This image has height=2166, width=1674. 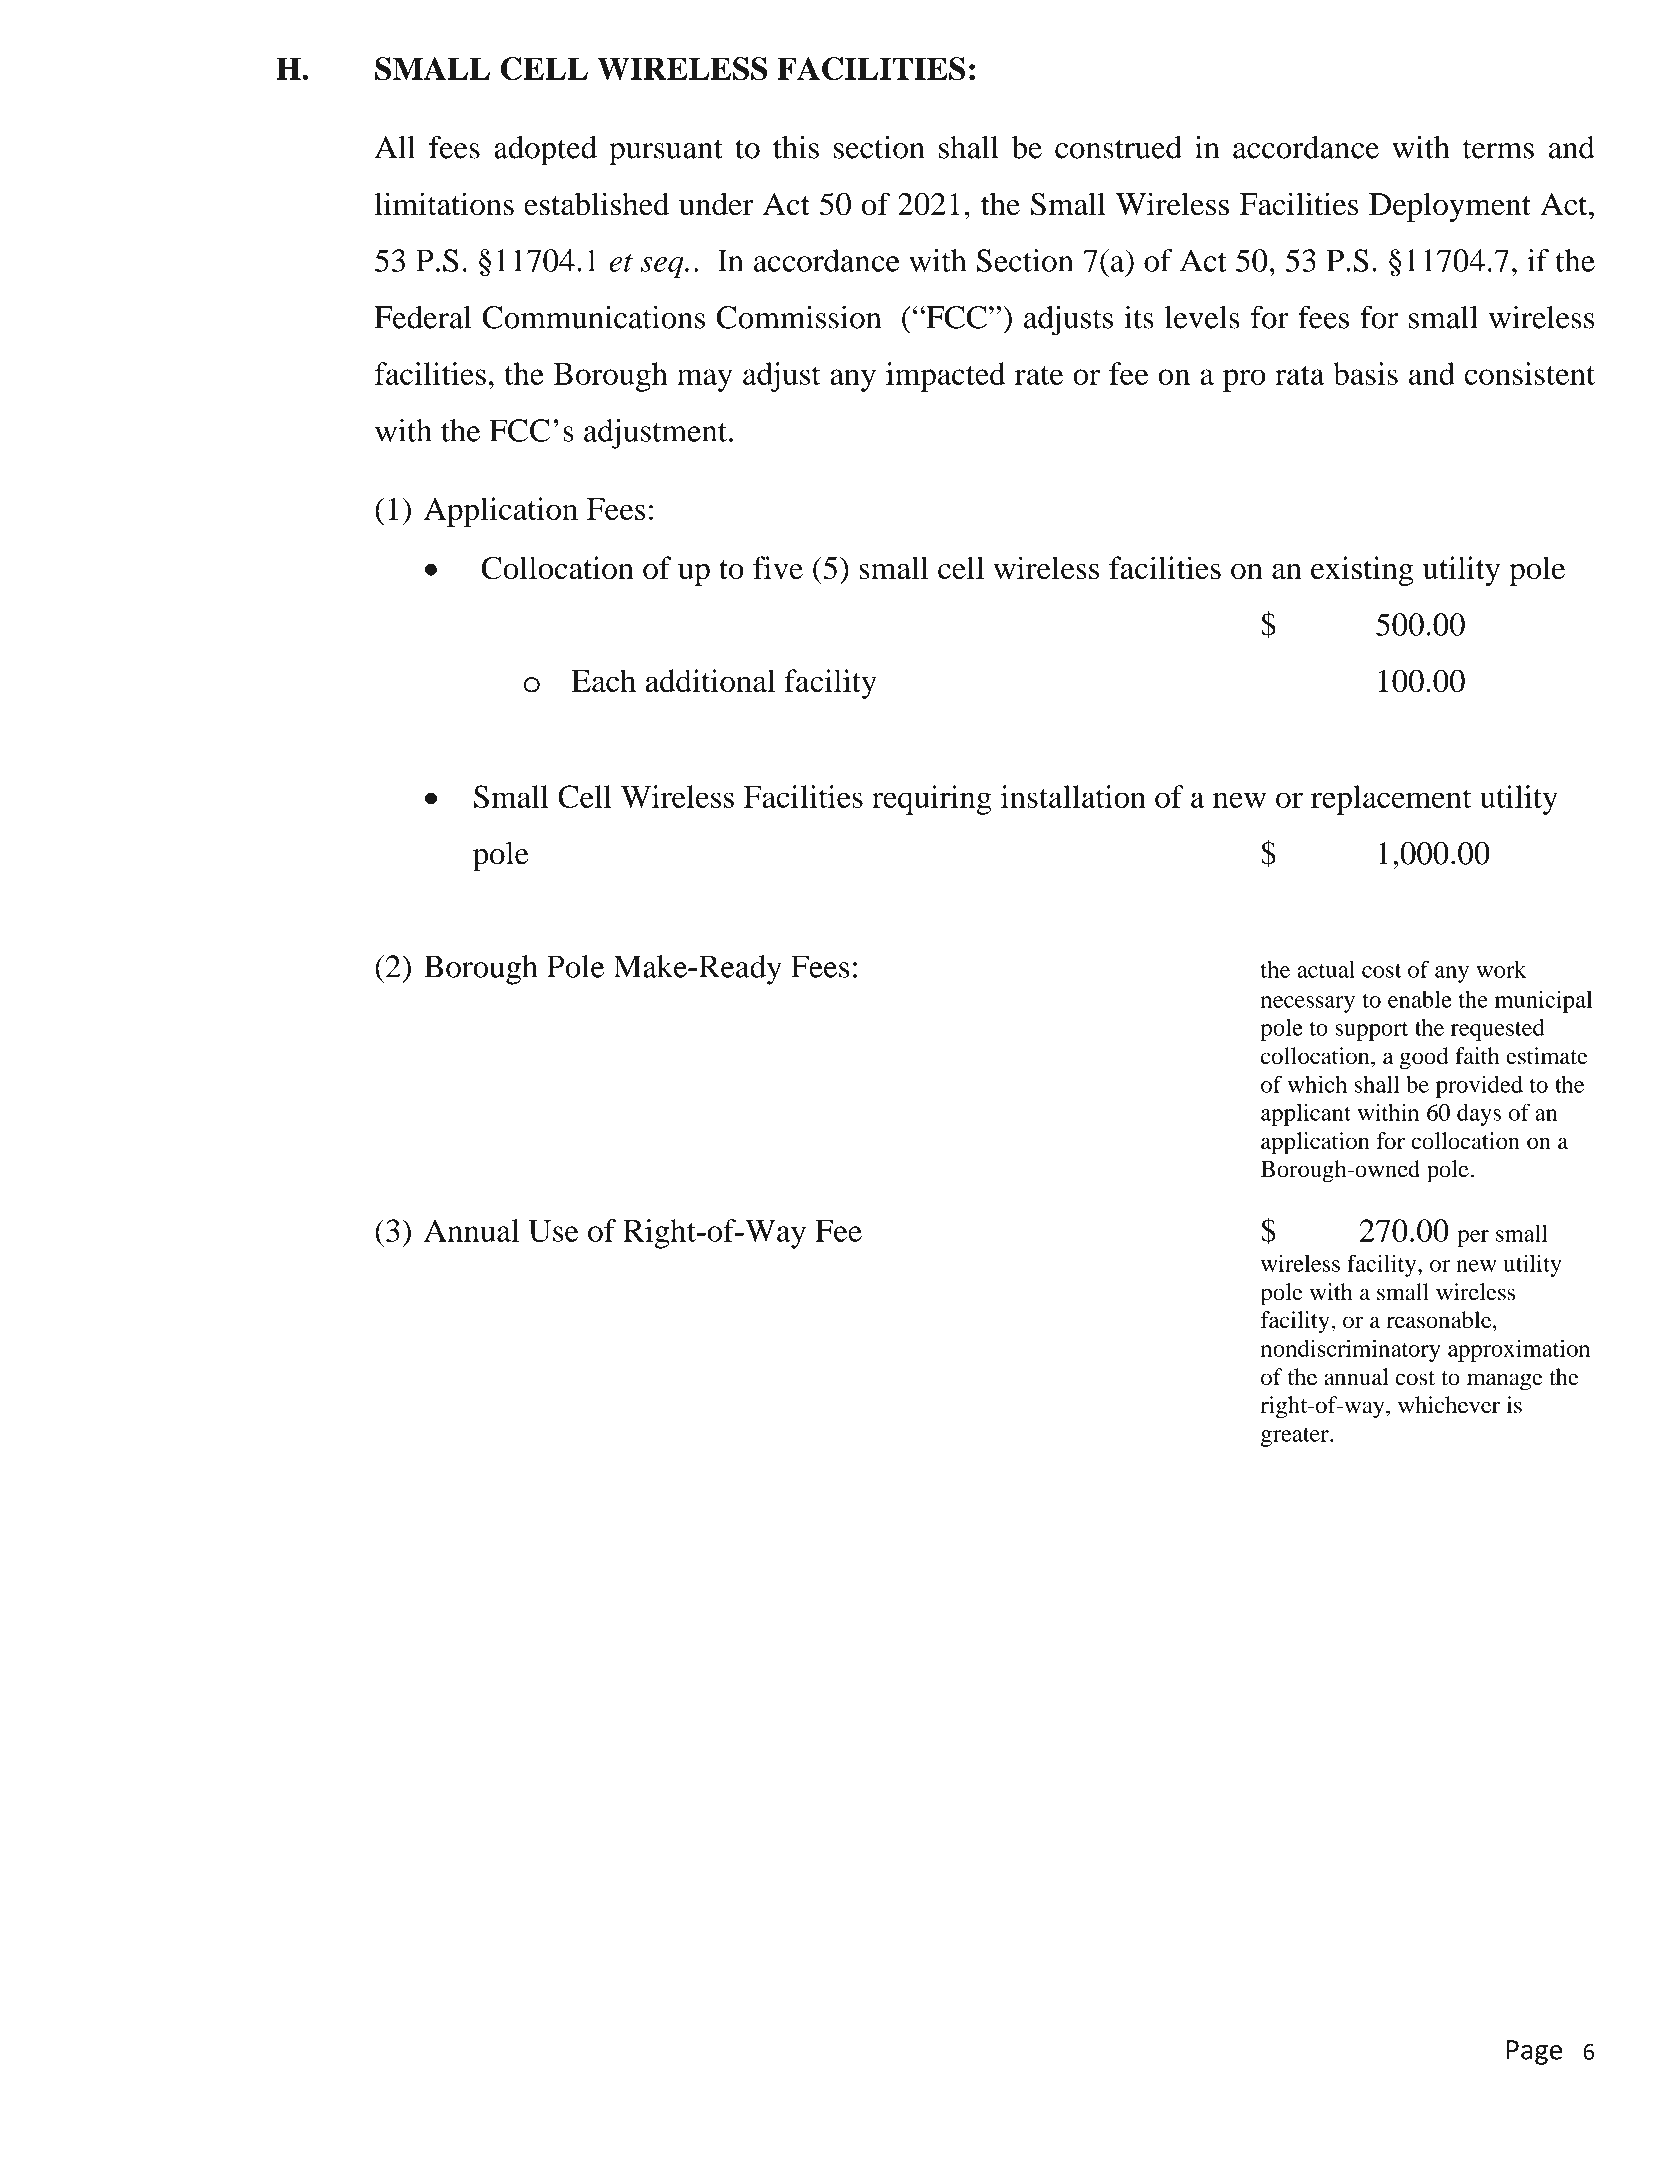 I want to click on Deployment, so click(x=1450, y=207).
